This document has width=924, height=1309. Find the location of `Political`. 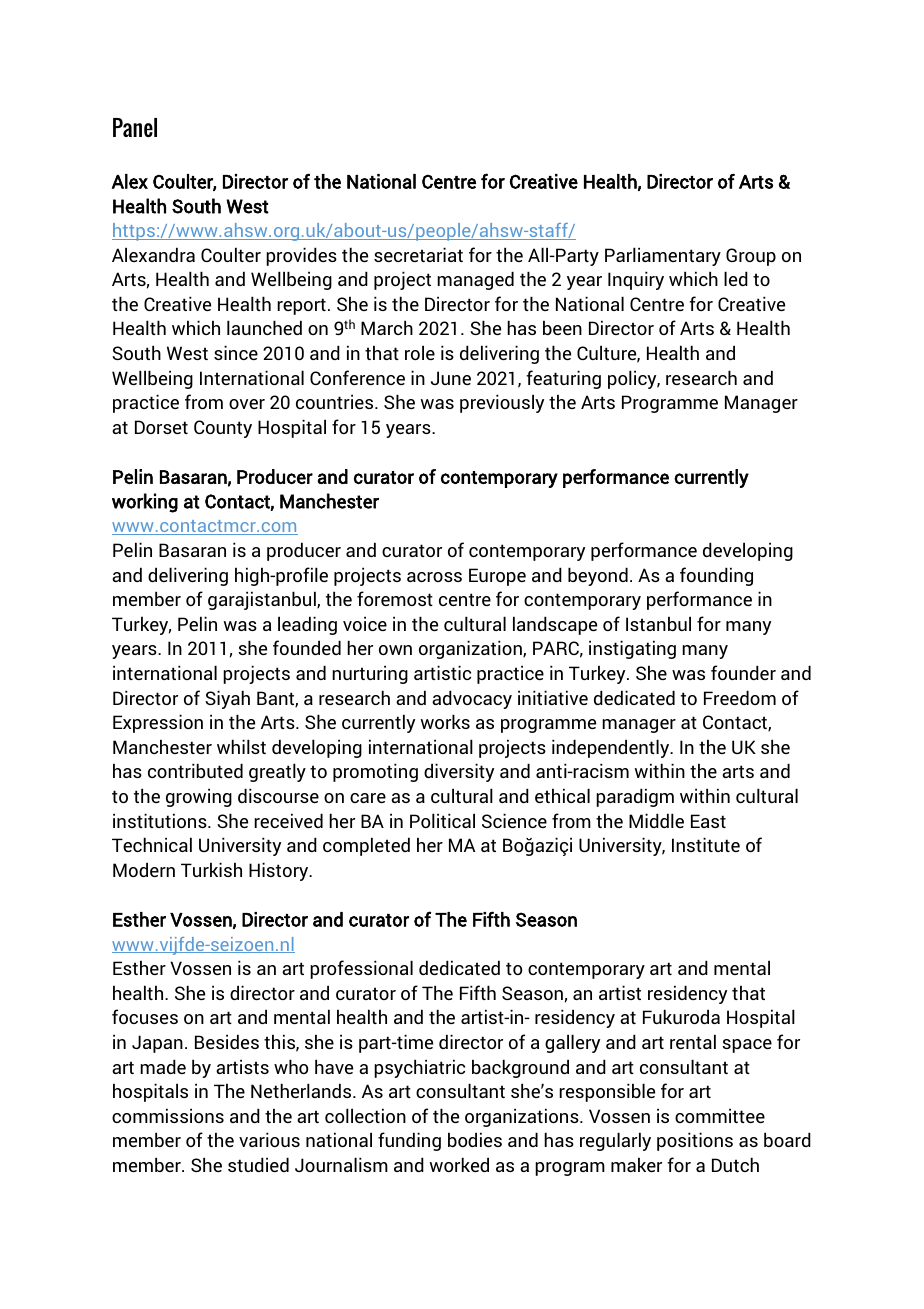

Political is located at coordinates (442, 820).
